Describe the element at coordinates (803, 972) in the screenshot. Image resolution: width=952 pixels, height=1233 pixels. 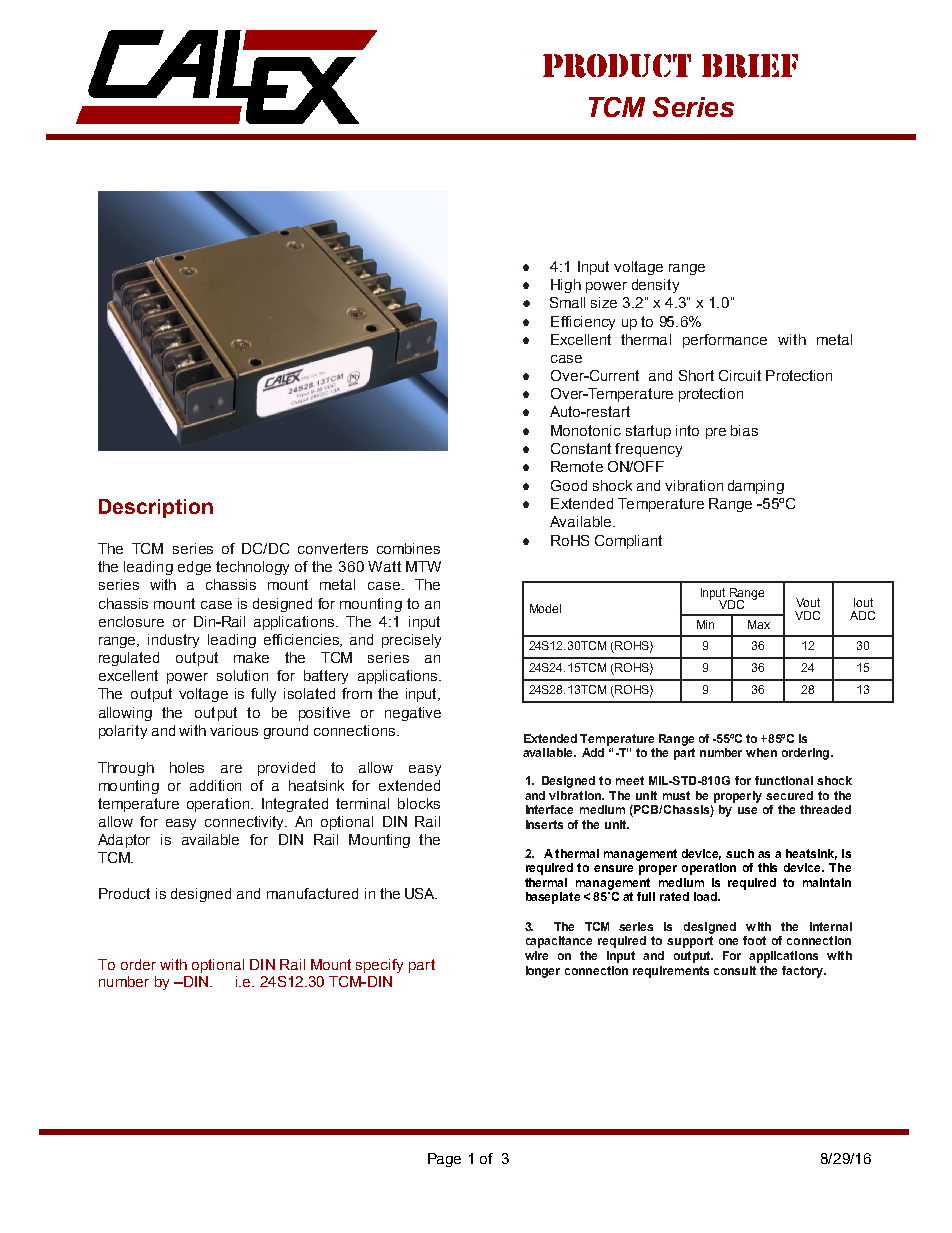
I see `factory` at that location.
